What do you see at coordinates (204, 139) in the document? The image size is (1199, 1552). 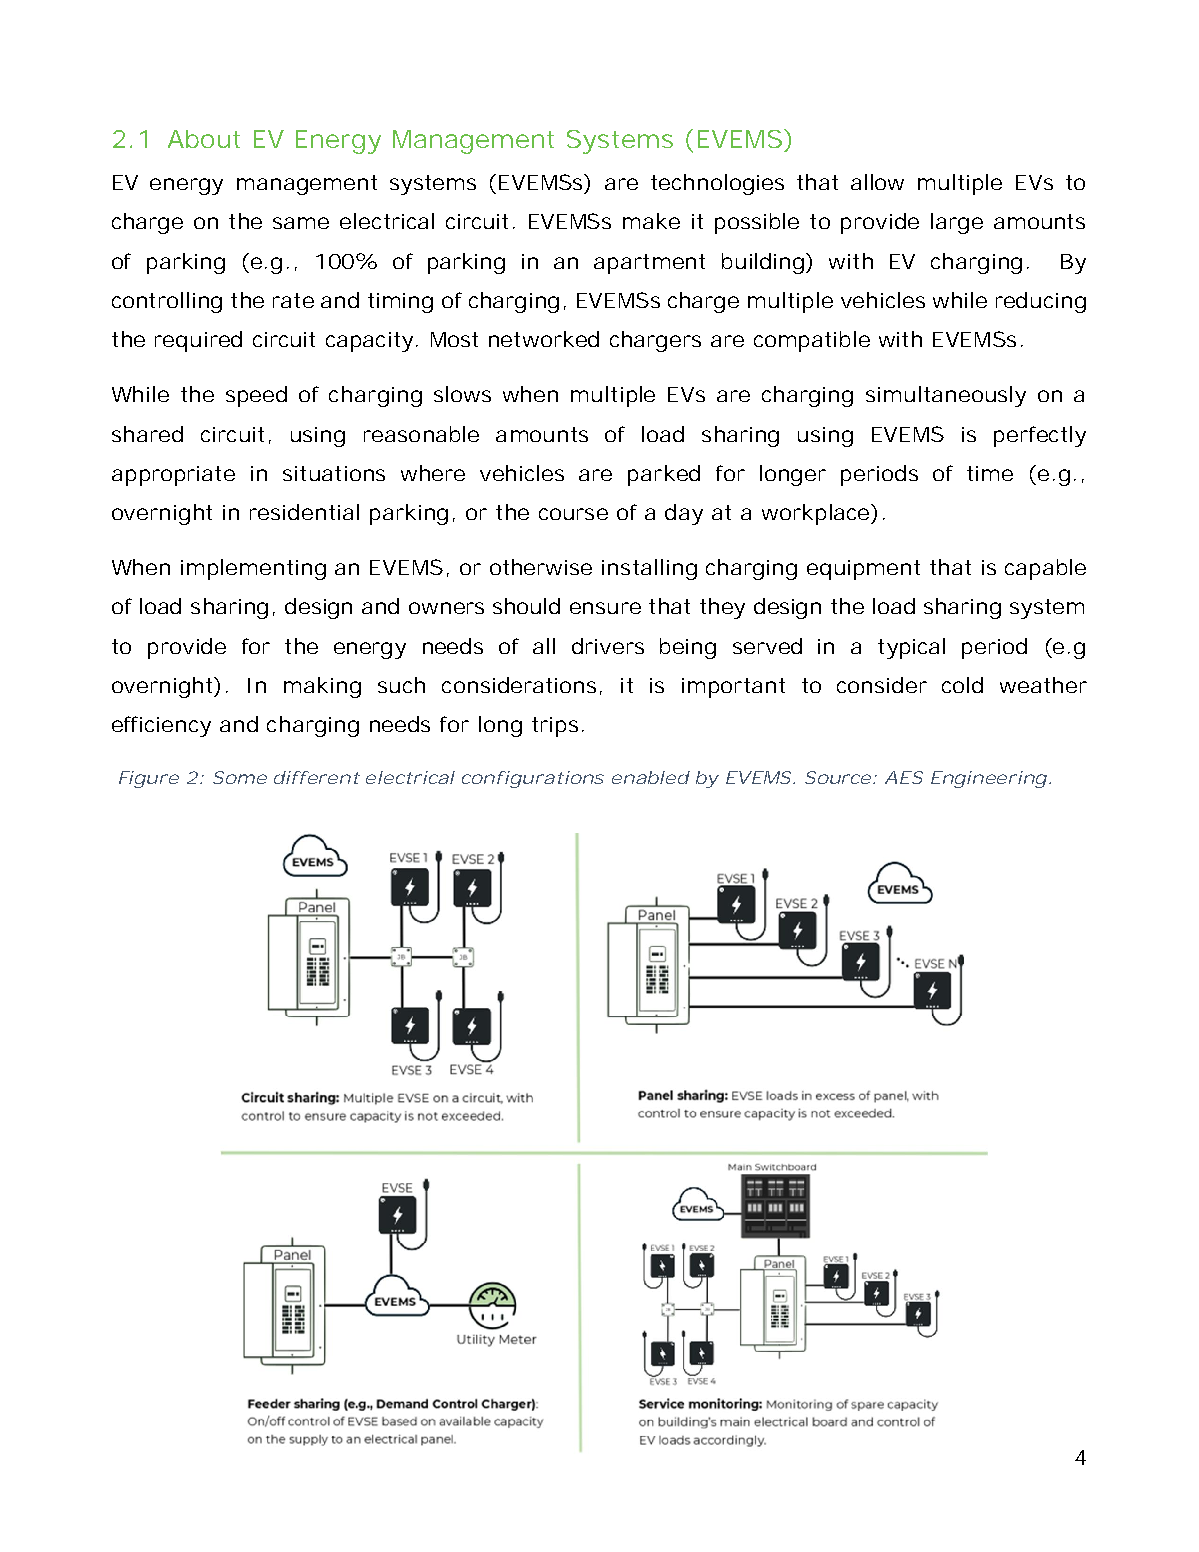 I see `About` at bounding box center [204, 139].
